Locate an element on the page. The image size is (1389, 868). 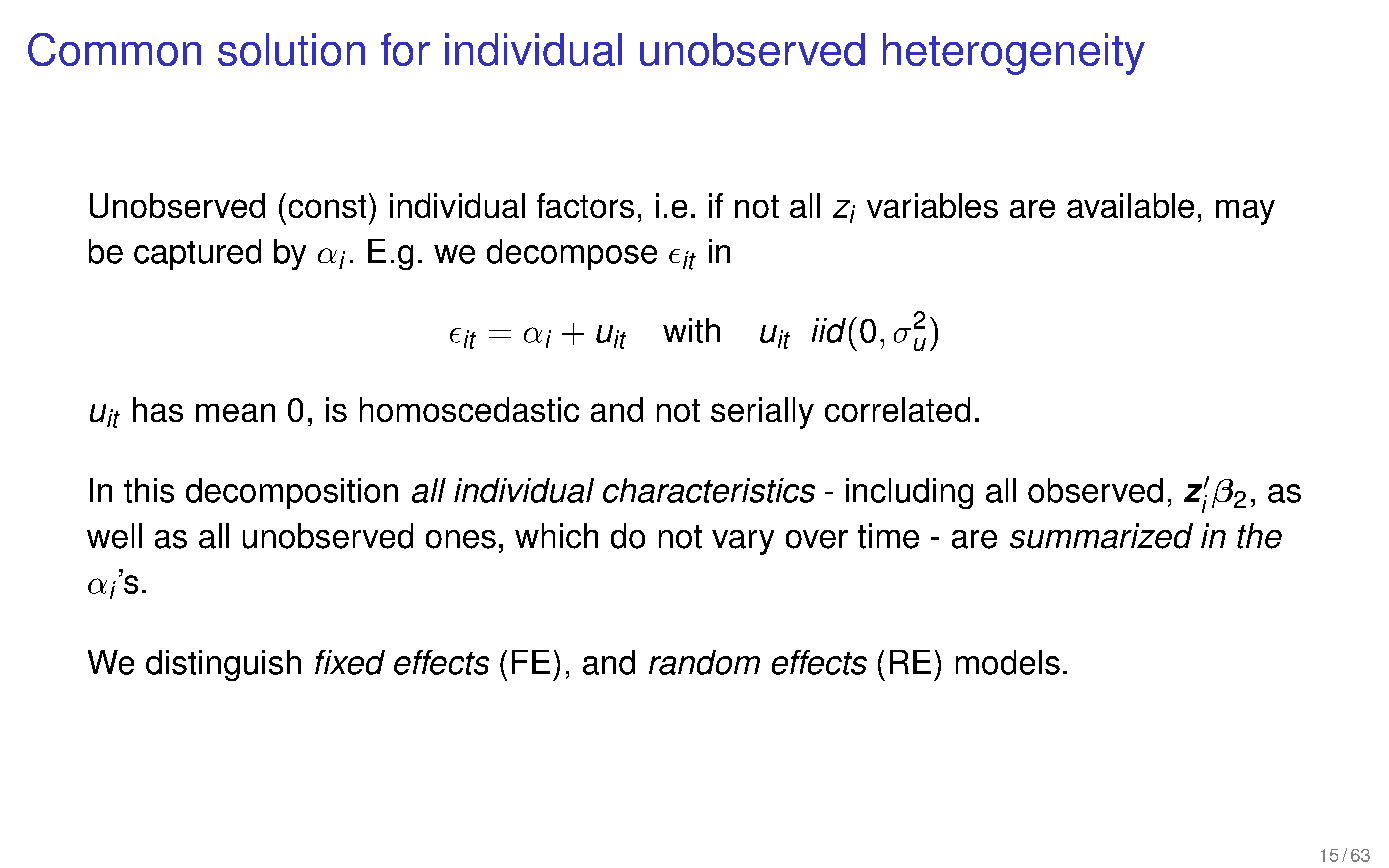
random is located at coordinates (704, 662).
